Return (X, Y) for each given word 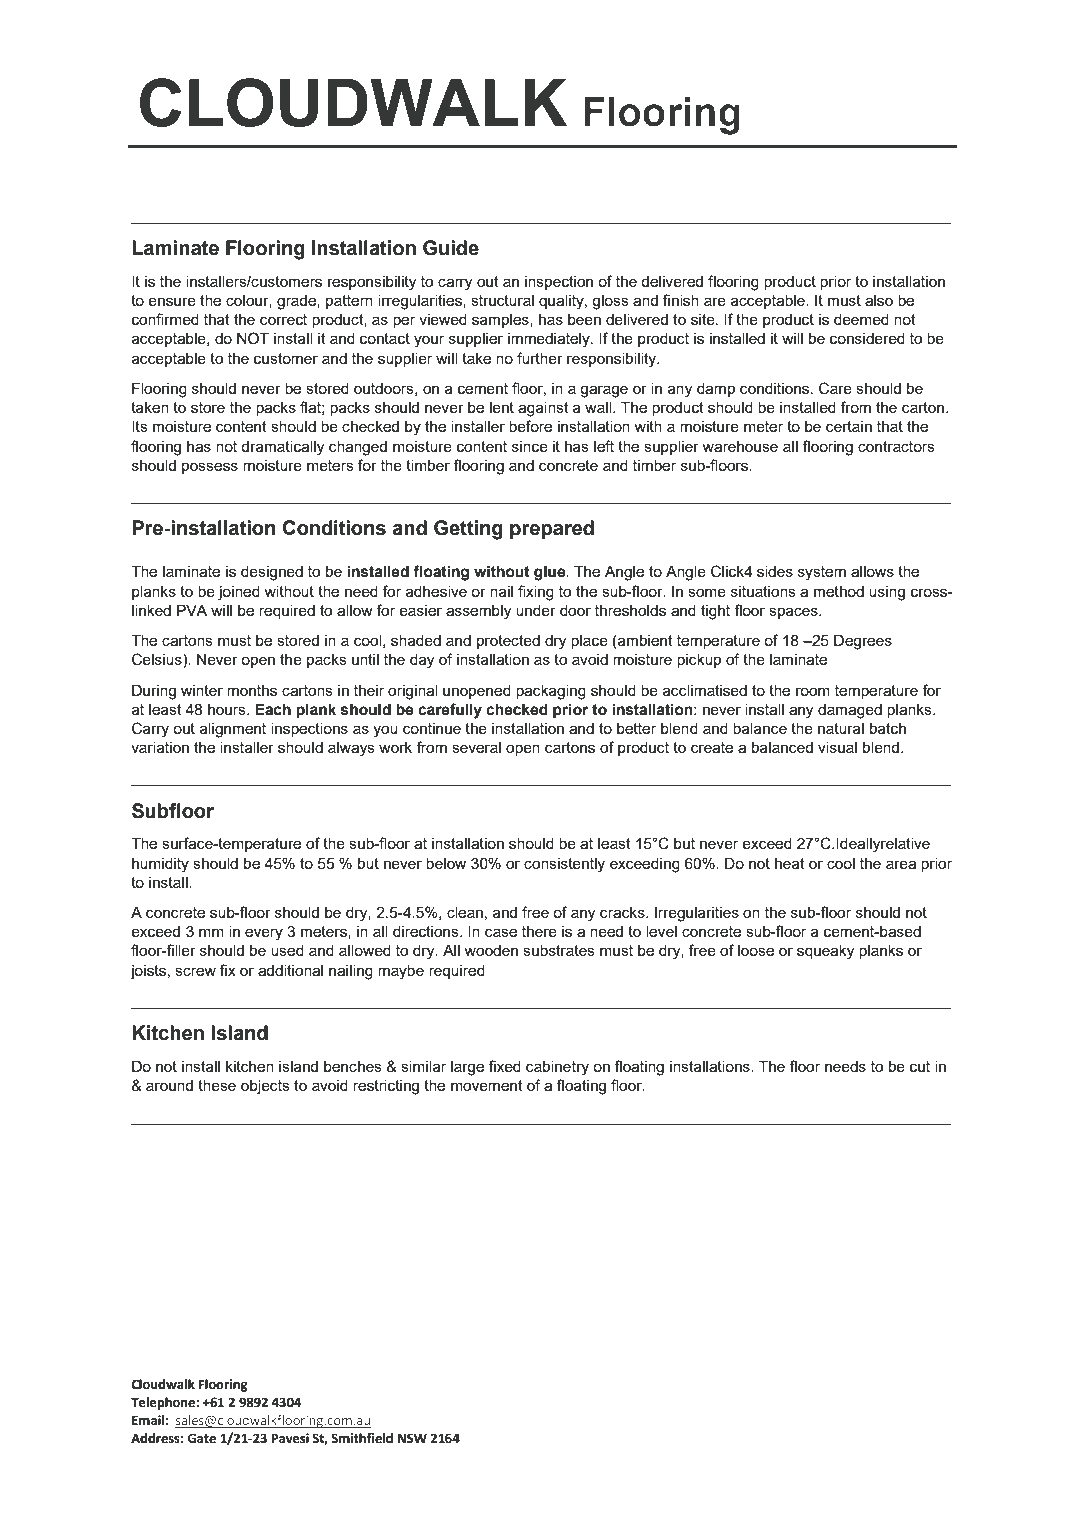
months (252, 690)
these (217, 1085)
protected (508, 642)
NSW (412, 1438)
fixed (505, 1066)
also (879, 300)
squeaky (825, 952)
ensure (172, 301)
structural (502, 300)
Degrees (863, 642)
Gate (201, 1438)
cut (920, 1066)
